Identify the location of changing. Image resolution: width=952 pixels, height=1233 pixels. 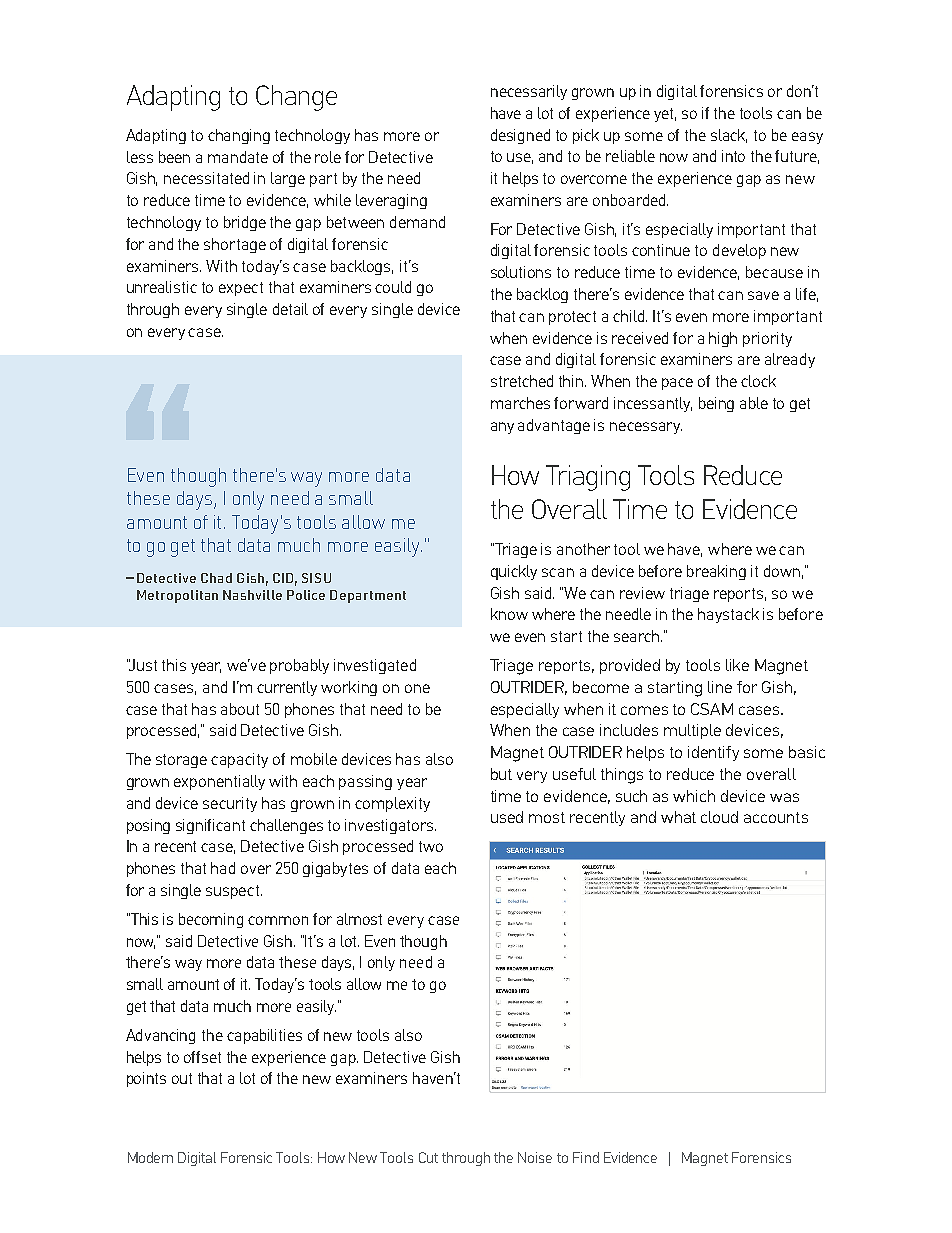
(239, 136).
